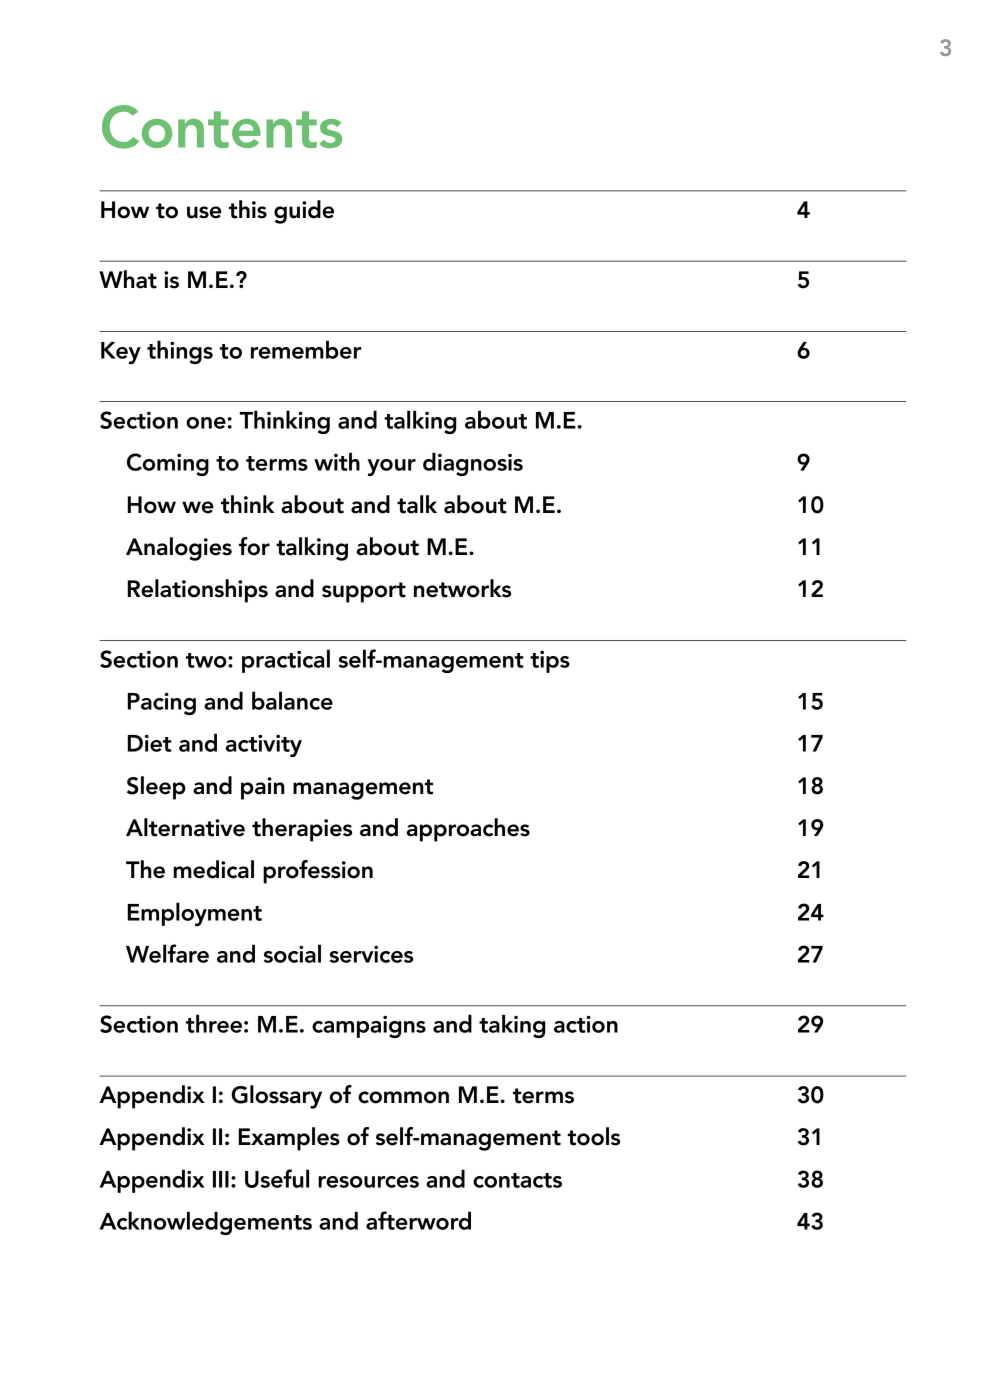 Image resolution: width=986 pixels, height=1394 pixels. Describe the element at coordinates (462, 588) in the image. I see `networks` at that location.
